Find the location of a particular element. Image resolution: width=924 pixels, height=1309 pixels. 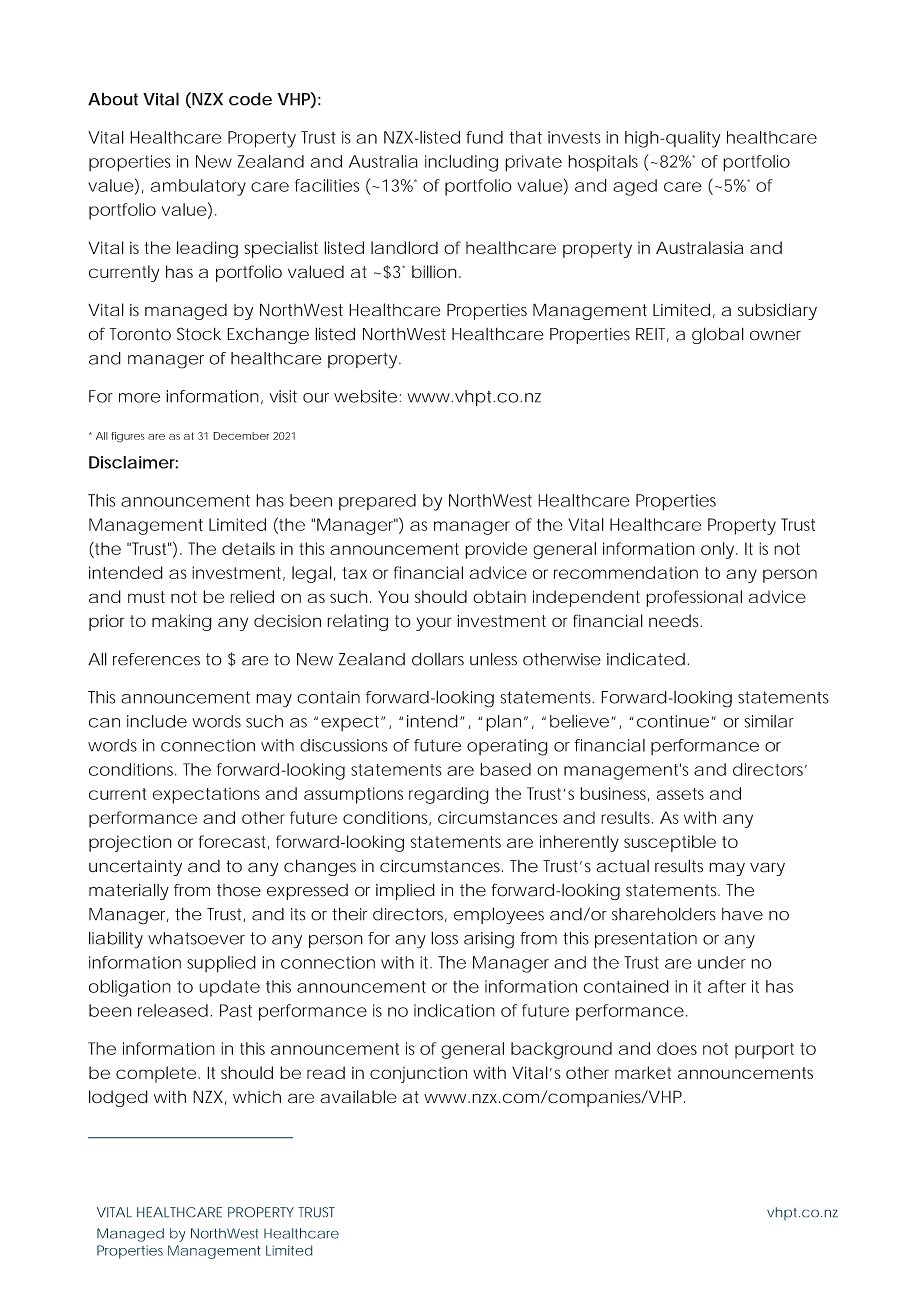

website is located at coordinates (365, 396).
